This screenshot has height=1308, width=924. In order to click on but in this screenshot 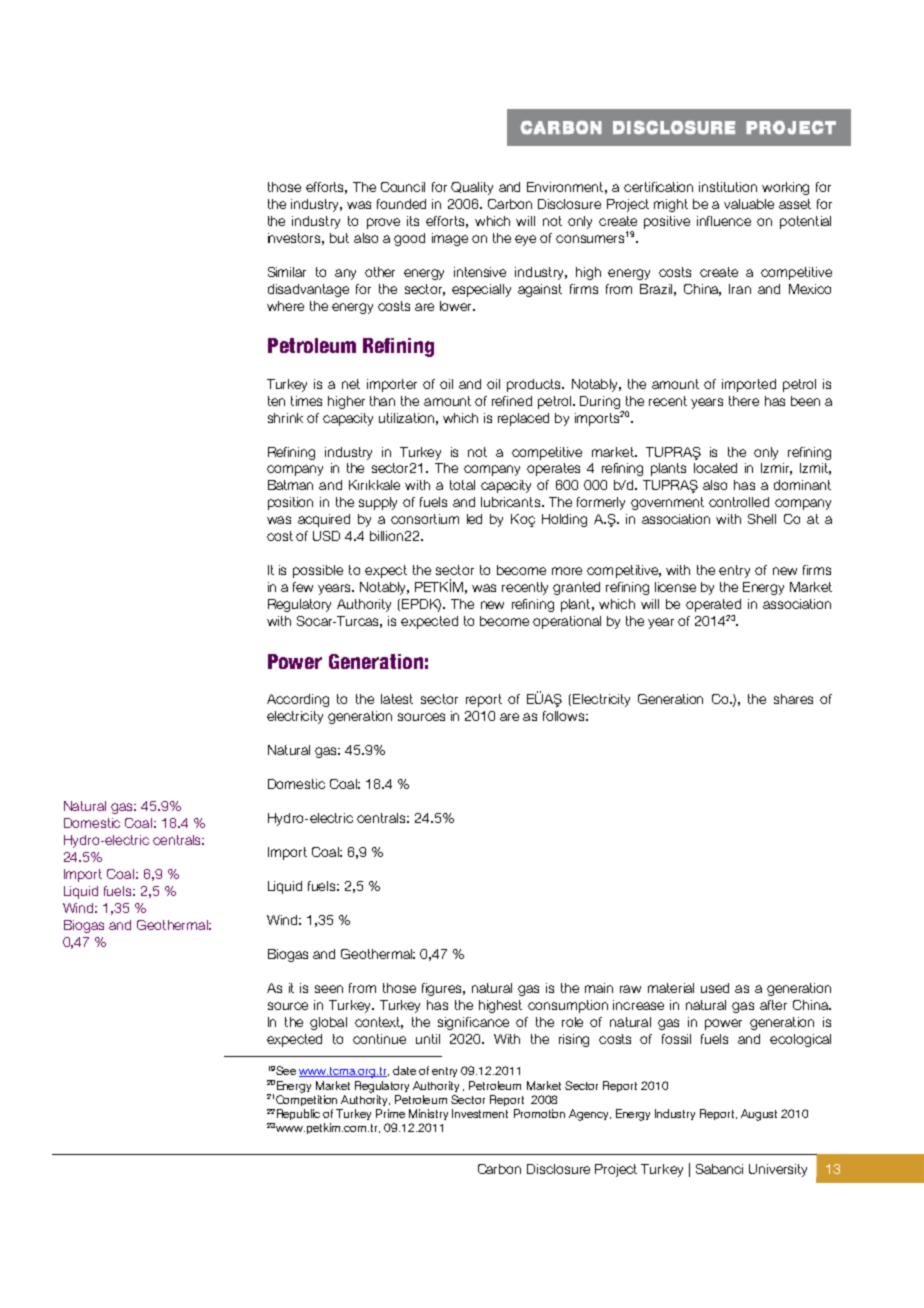, I will do `click(339, 238)`.
